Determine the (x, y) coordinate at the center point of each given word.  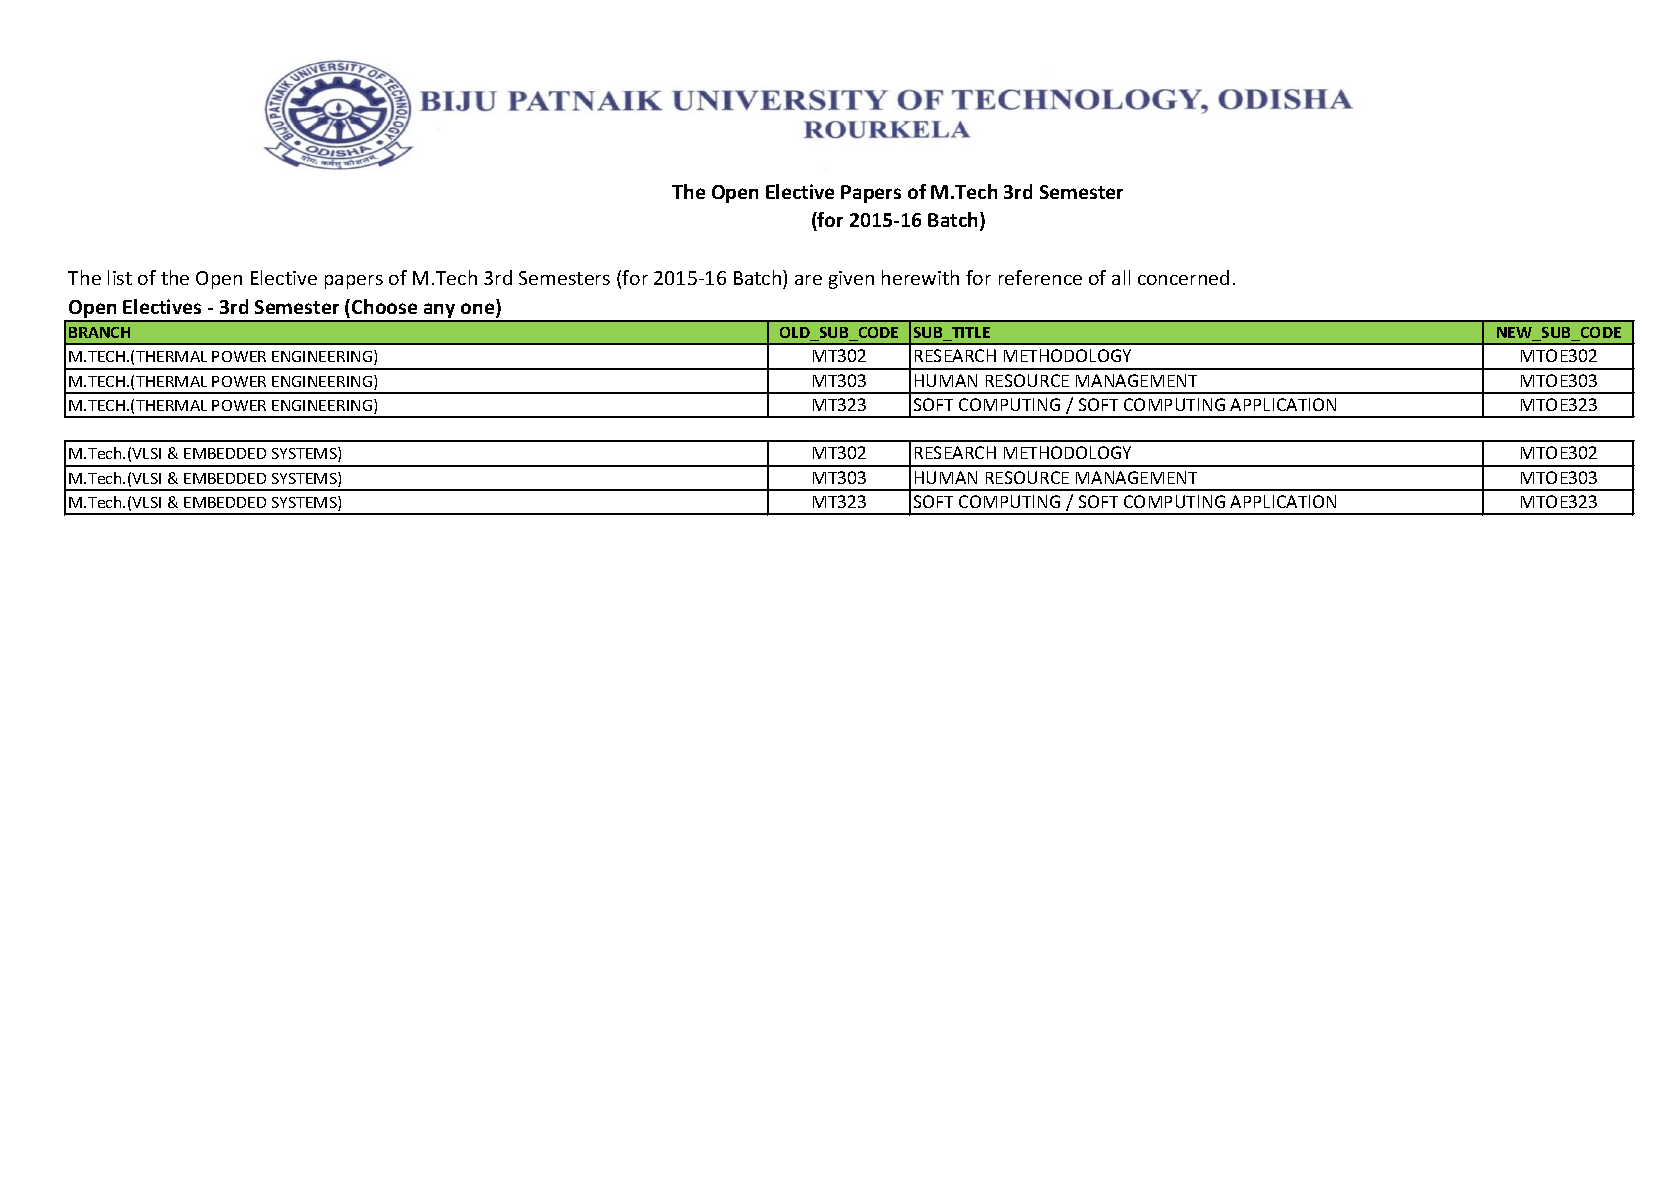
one (479, 310)
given (851, 280)
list (120, 277)
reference (1040, 277)
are (808, 280)
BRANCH (99, 332)
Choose (384, 306)
